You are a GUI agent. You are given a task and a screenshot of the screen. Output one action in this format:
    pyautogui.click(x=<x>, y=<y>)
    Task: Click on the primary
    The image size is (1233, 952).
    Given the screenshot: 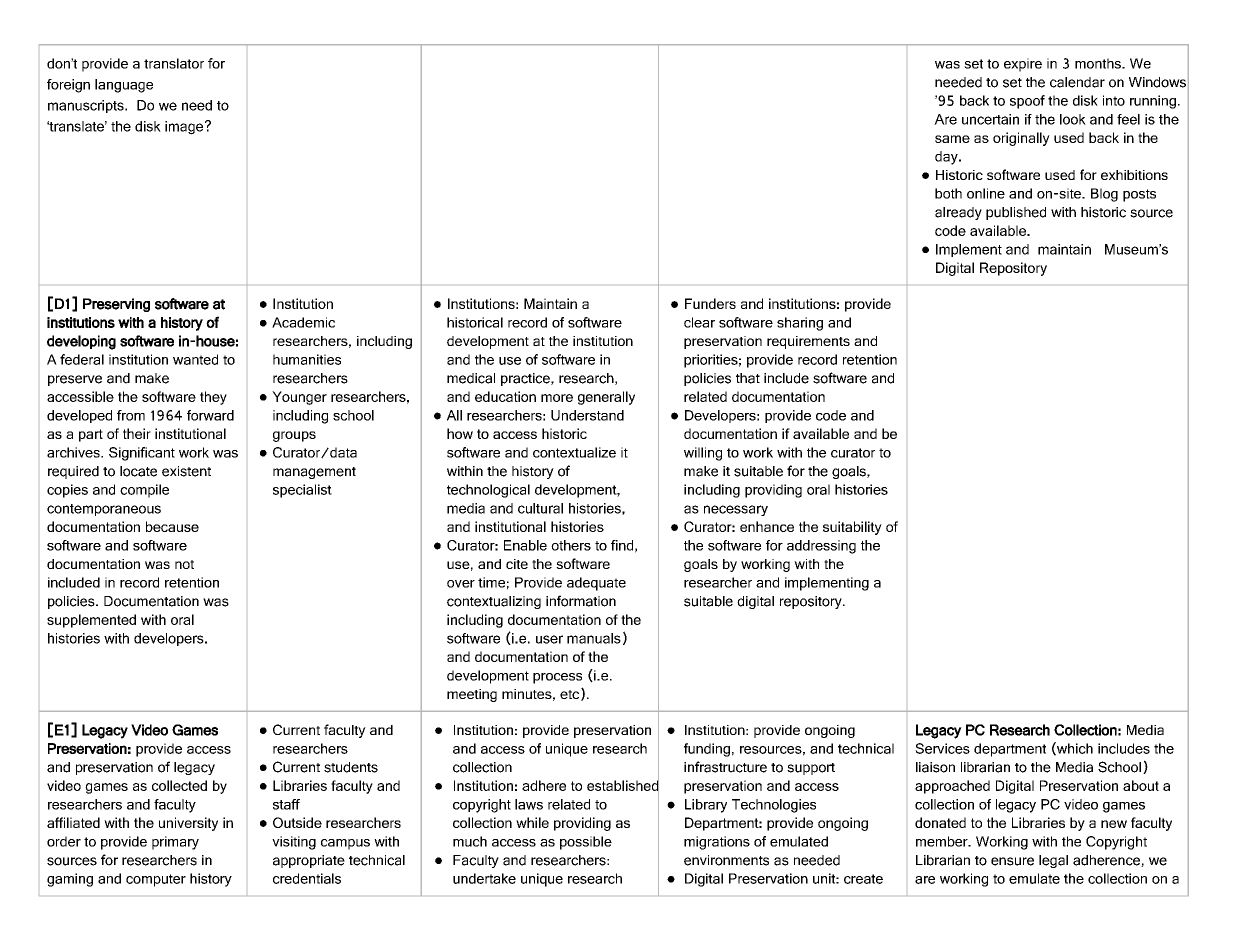 What is the action you would take?
    pyautogui.click(x=175, y=843)
